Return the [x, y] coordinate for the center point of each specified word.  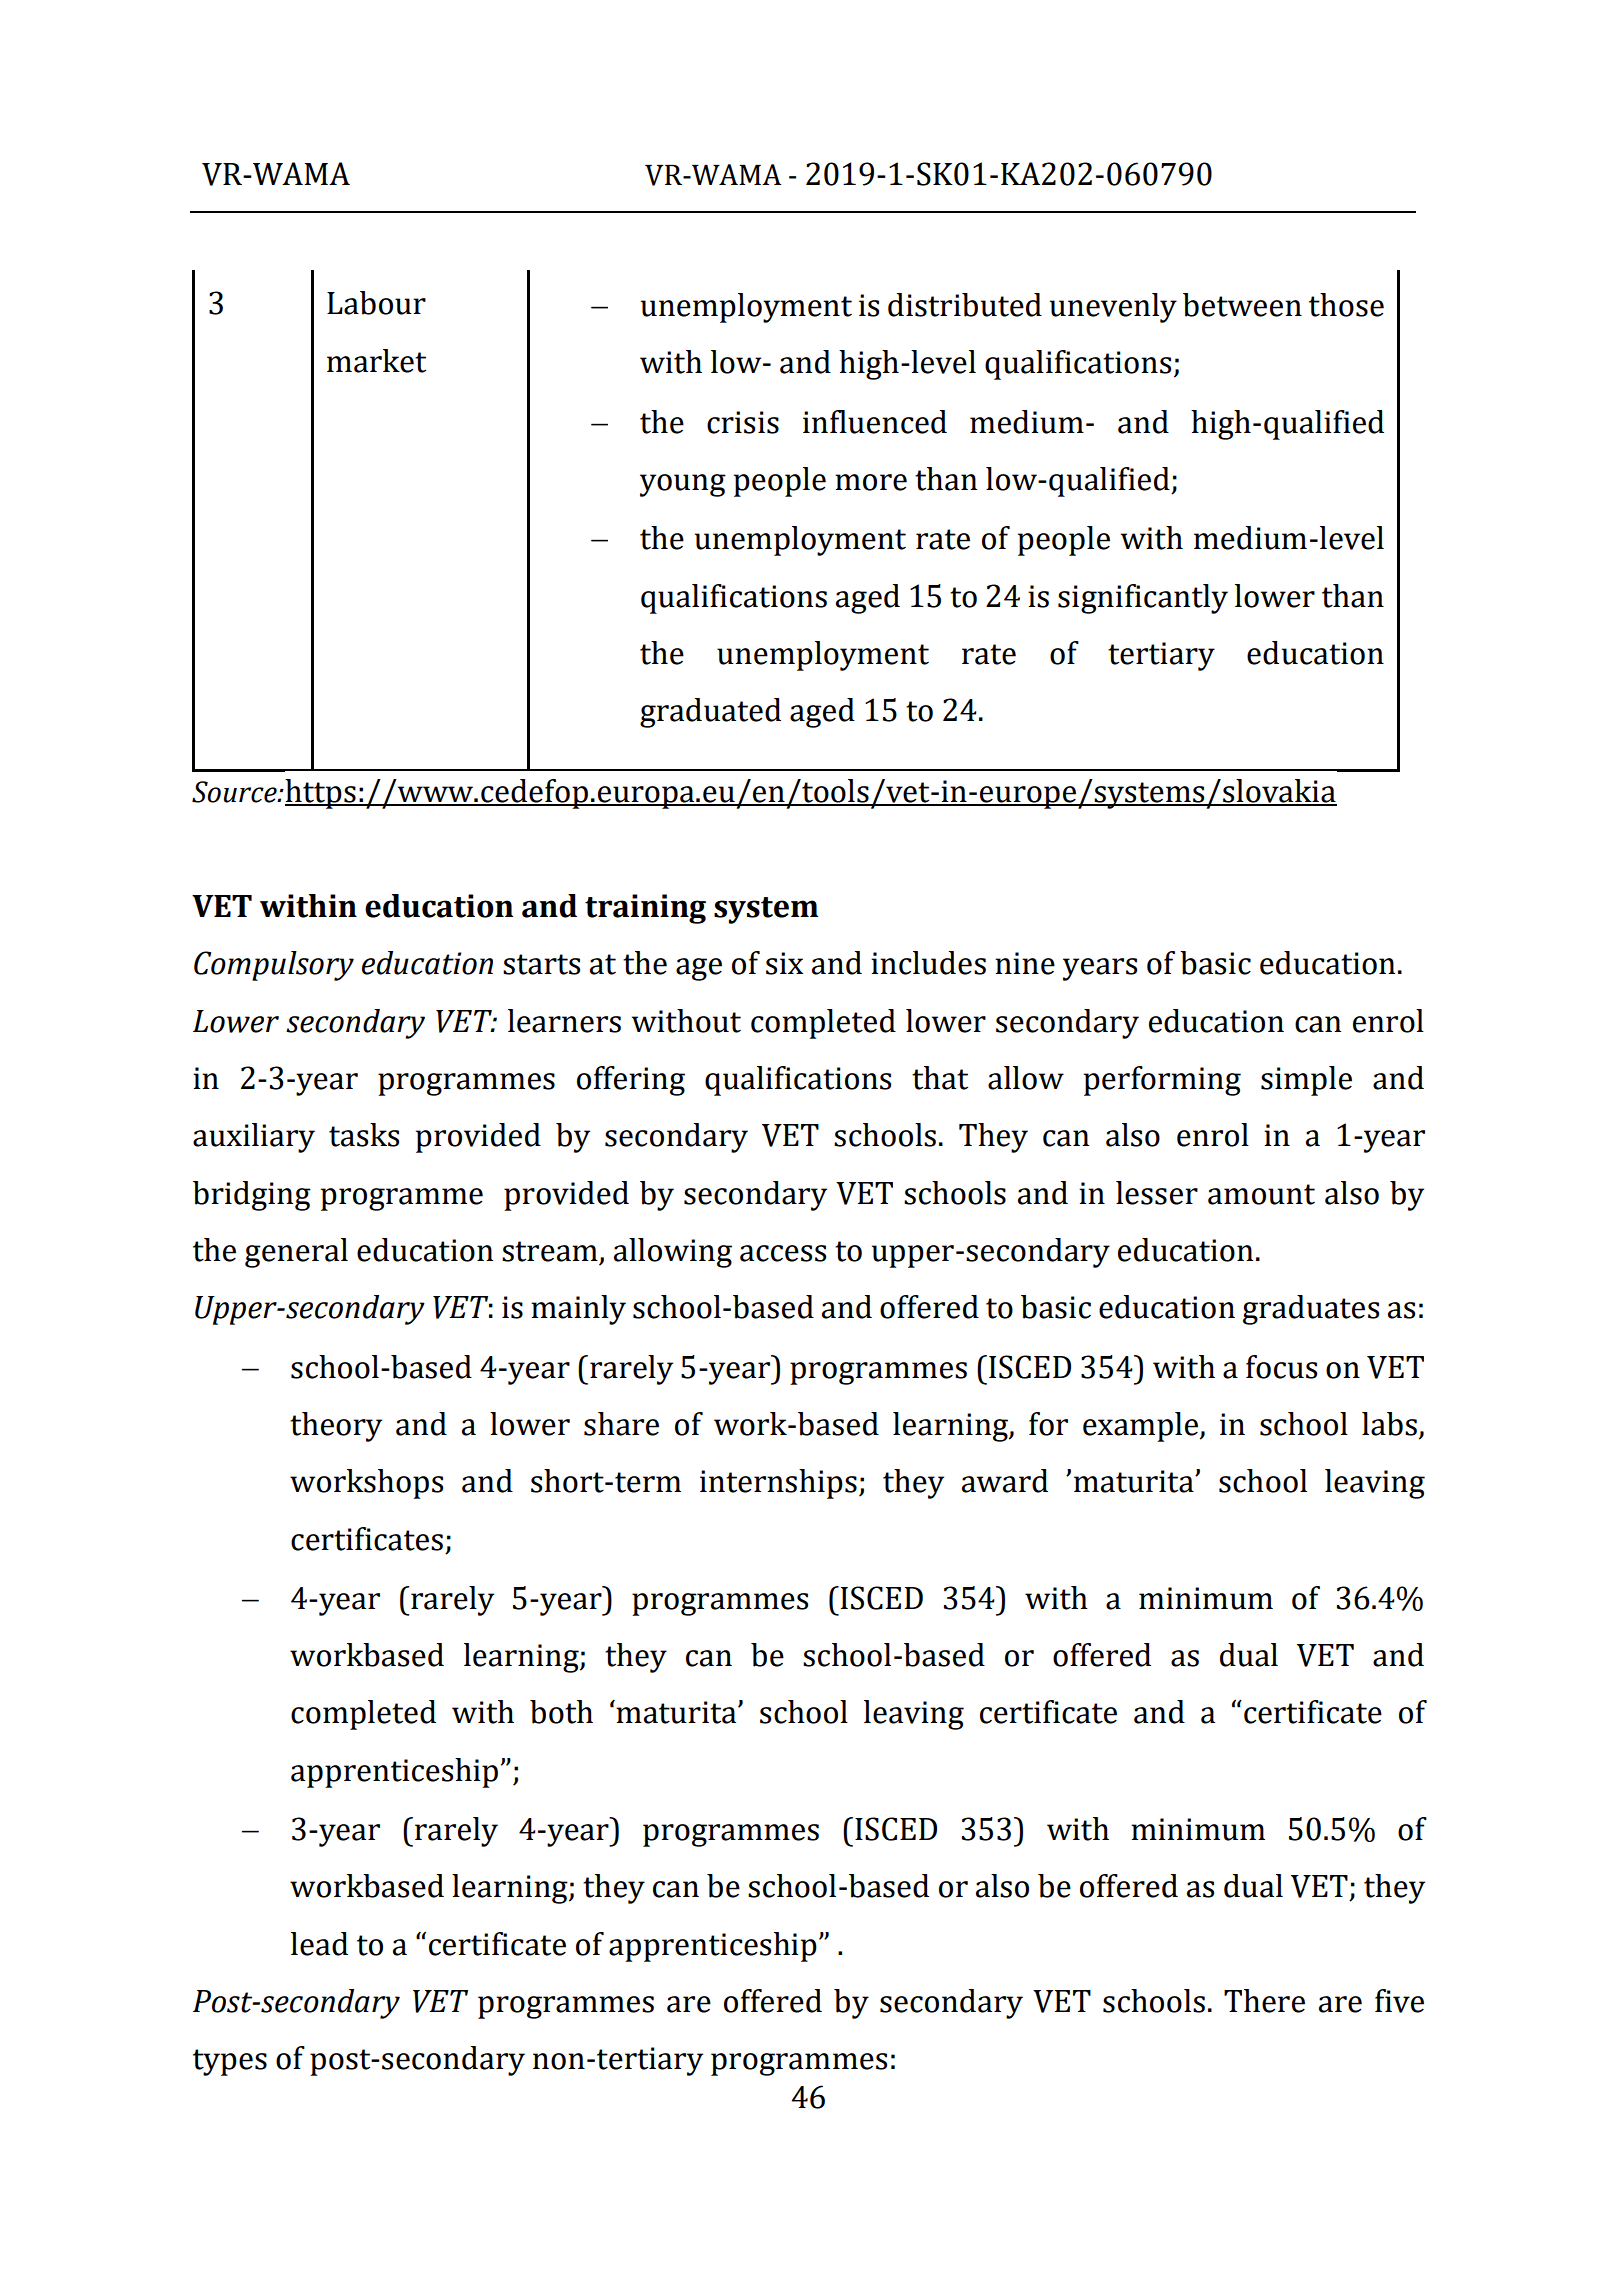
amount [1261, 1194]
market [376, 361]
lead [319, 1944]
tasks [364, 1135]
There [1264, 2001]
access [783, 1253]
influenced [875, 422]
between [1242, 305]
